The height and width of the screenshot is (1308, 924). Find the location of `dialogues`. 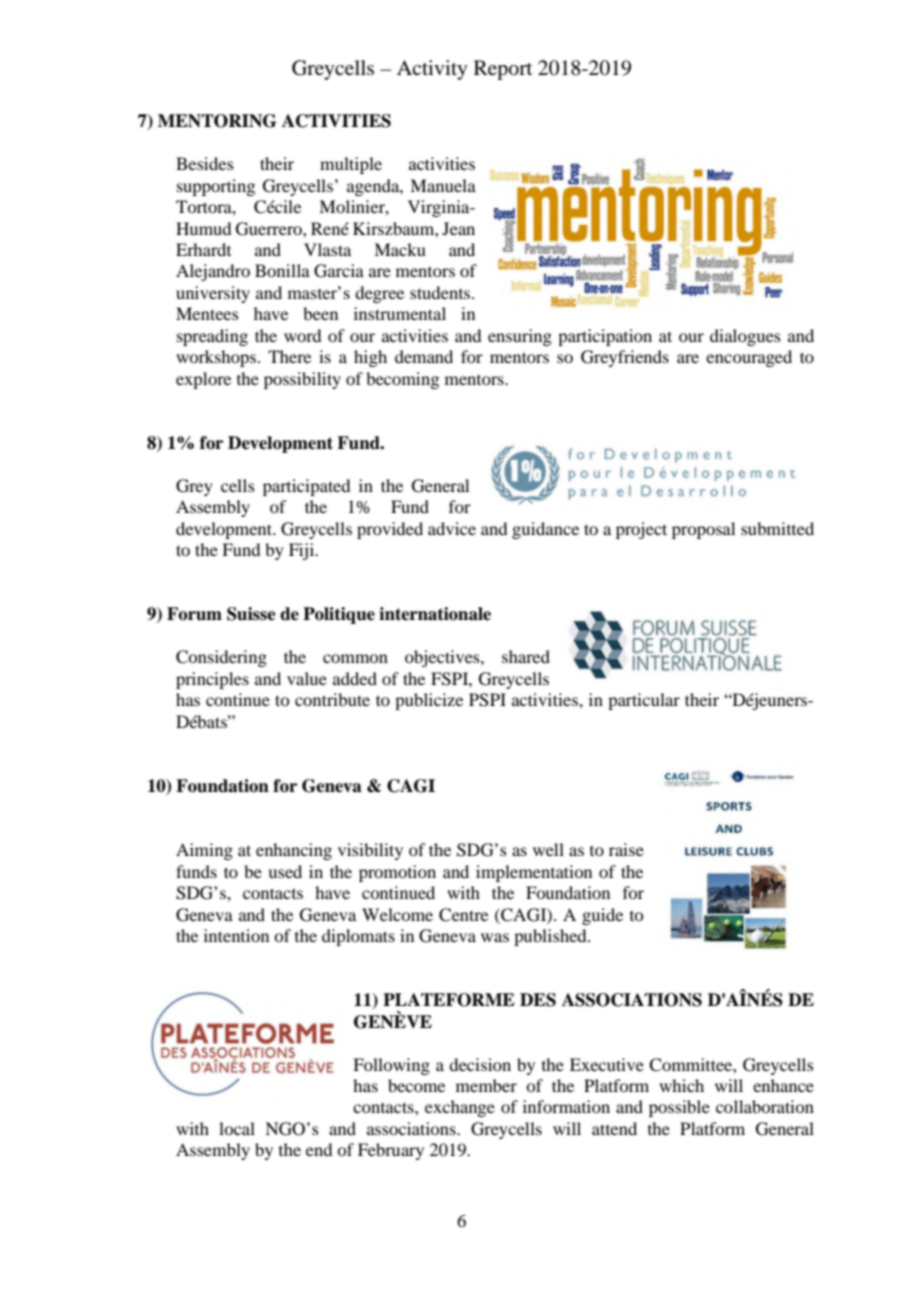

dialogues is located at coordinates (745, 337).
